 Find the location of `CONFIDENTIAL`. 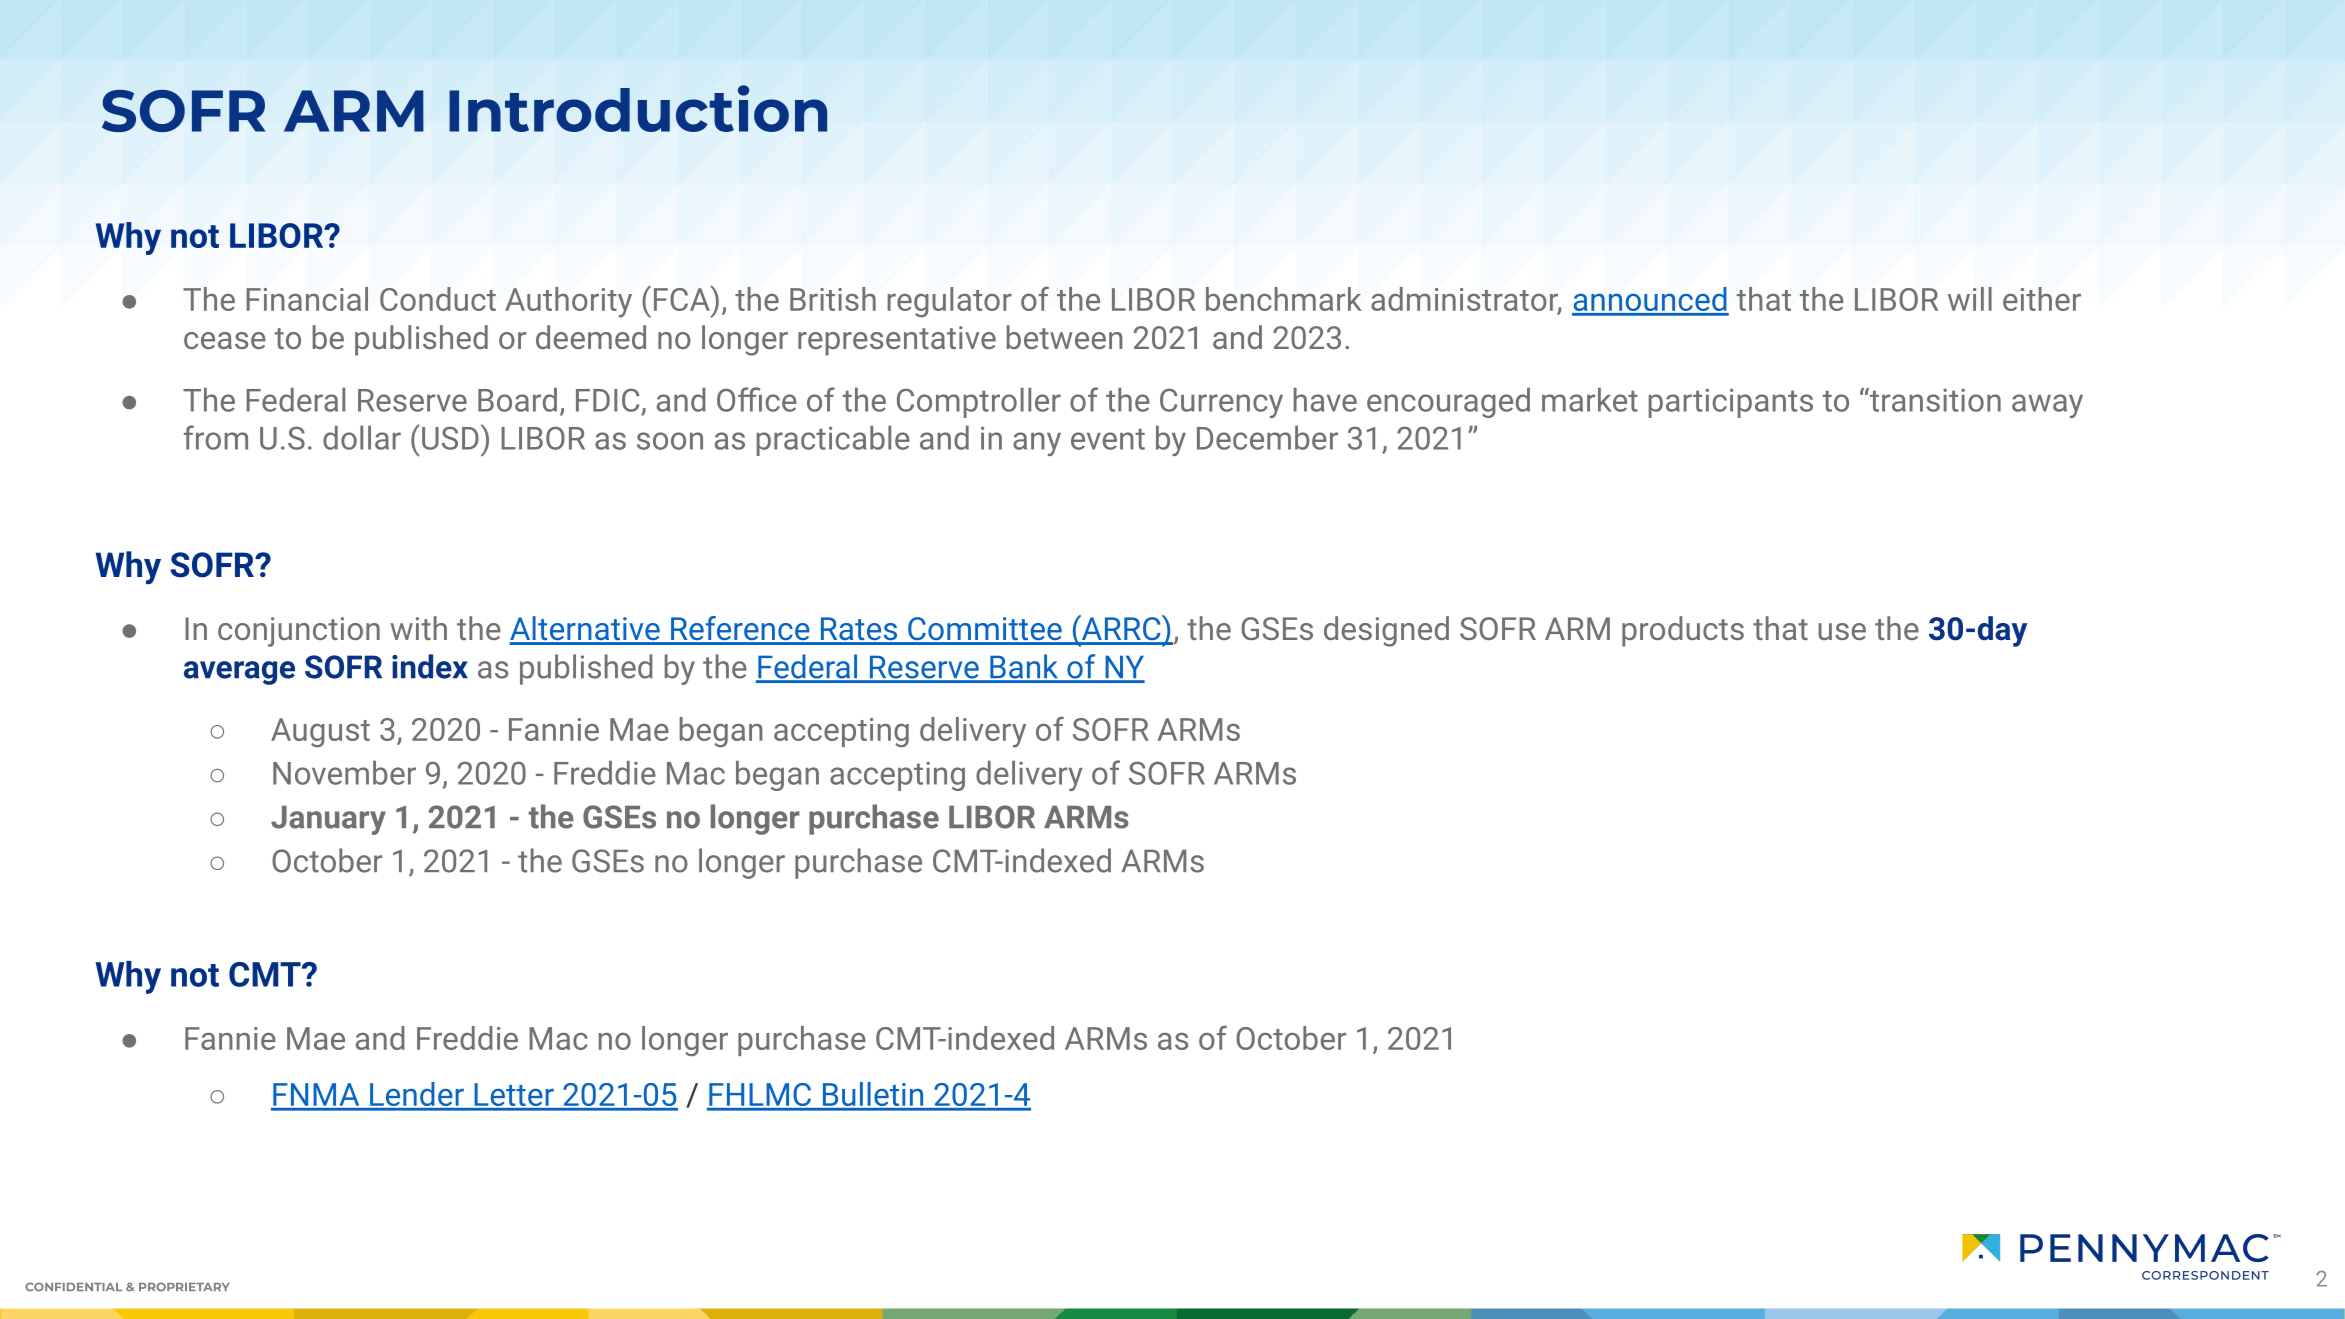

CONFIDENTIAL is located at coordinates (73, 1286).
